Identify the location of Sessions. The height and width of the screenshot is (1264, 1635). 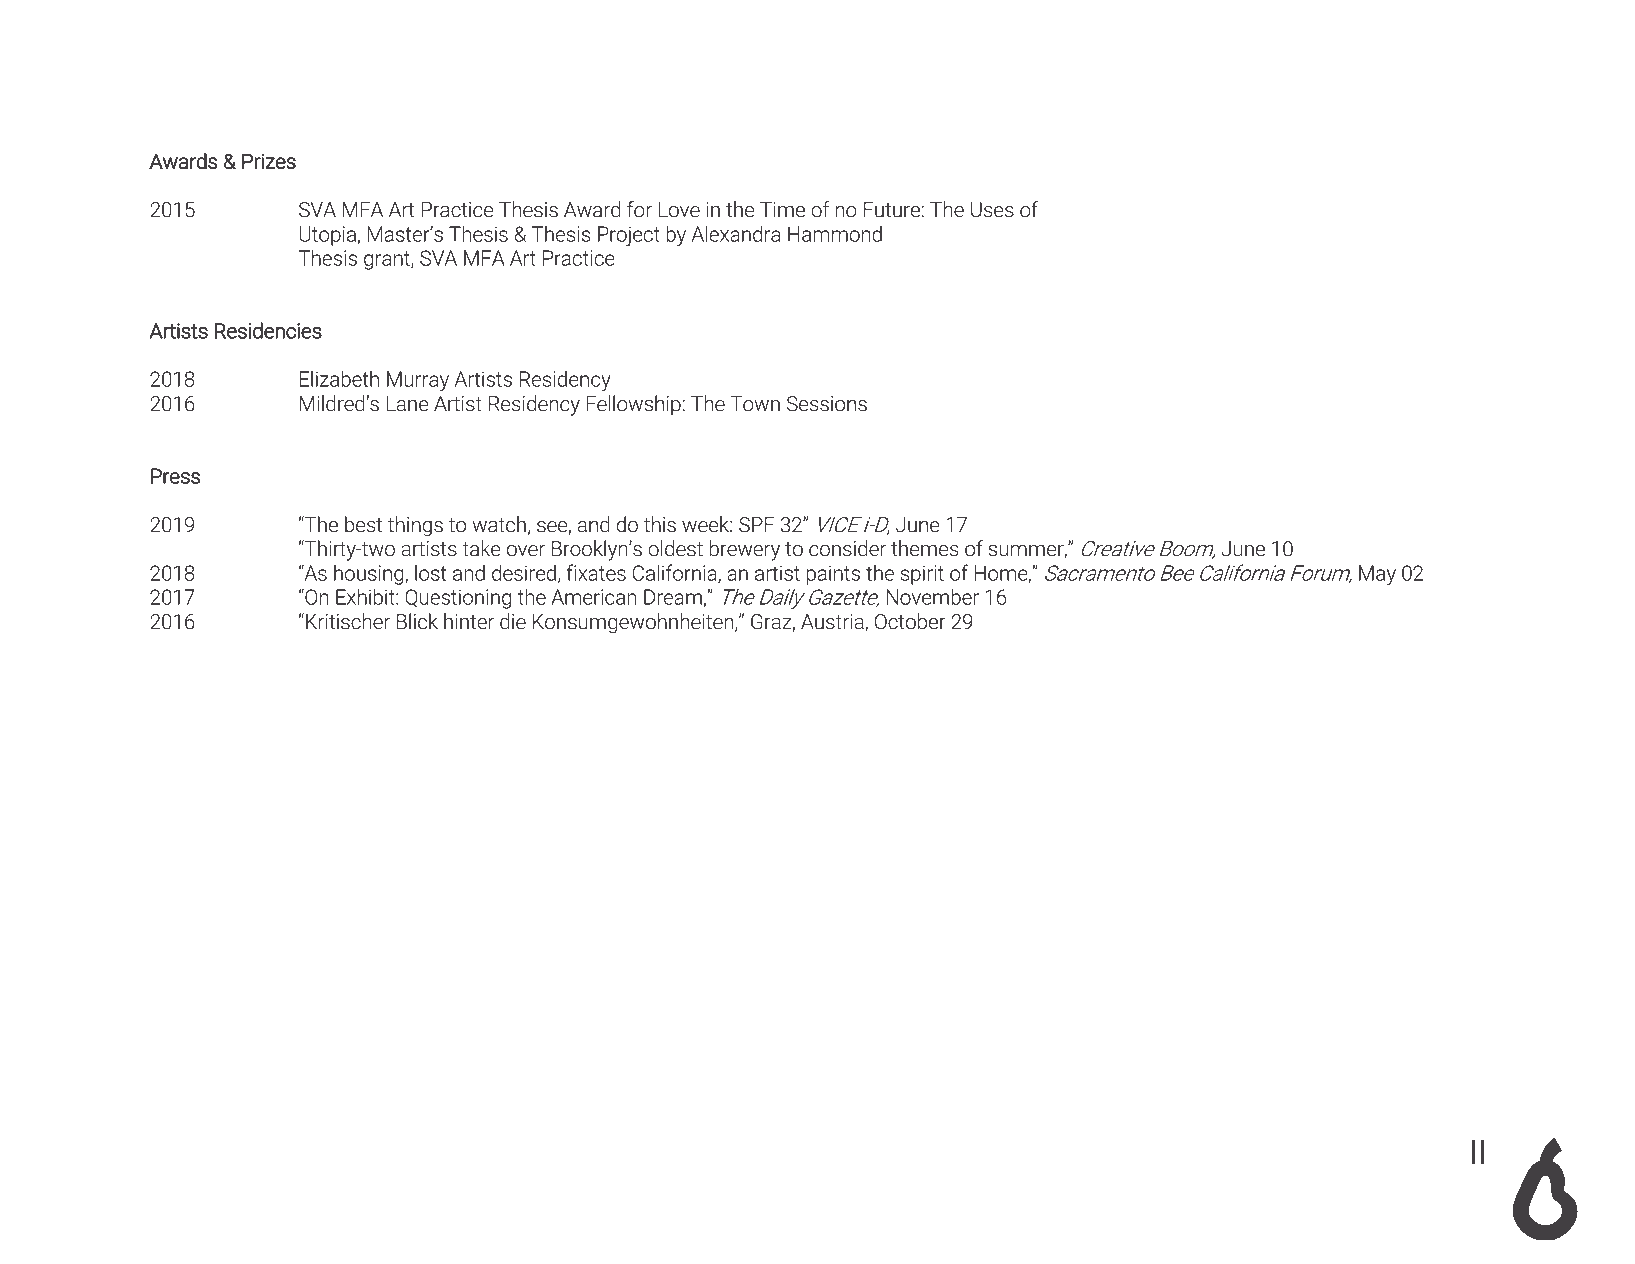
(827, 404).
